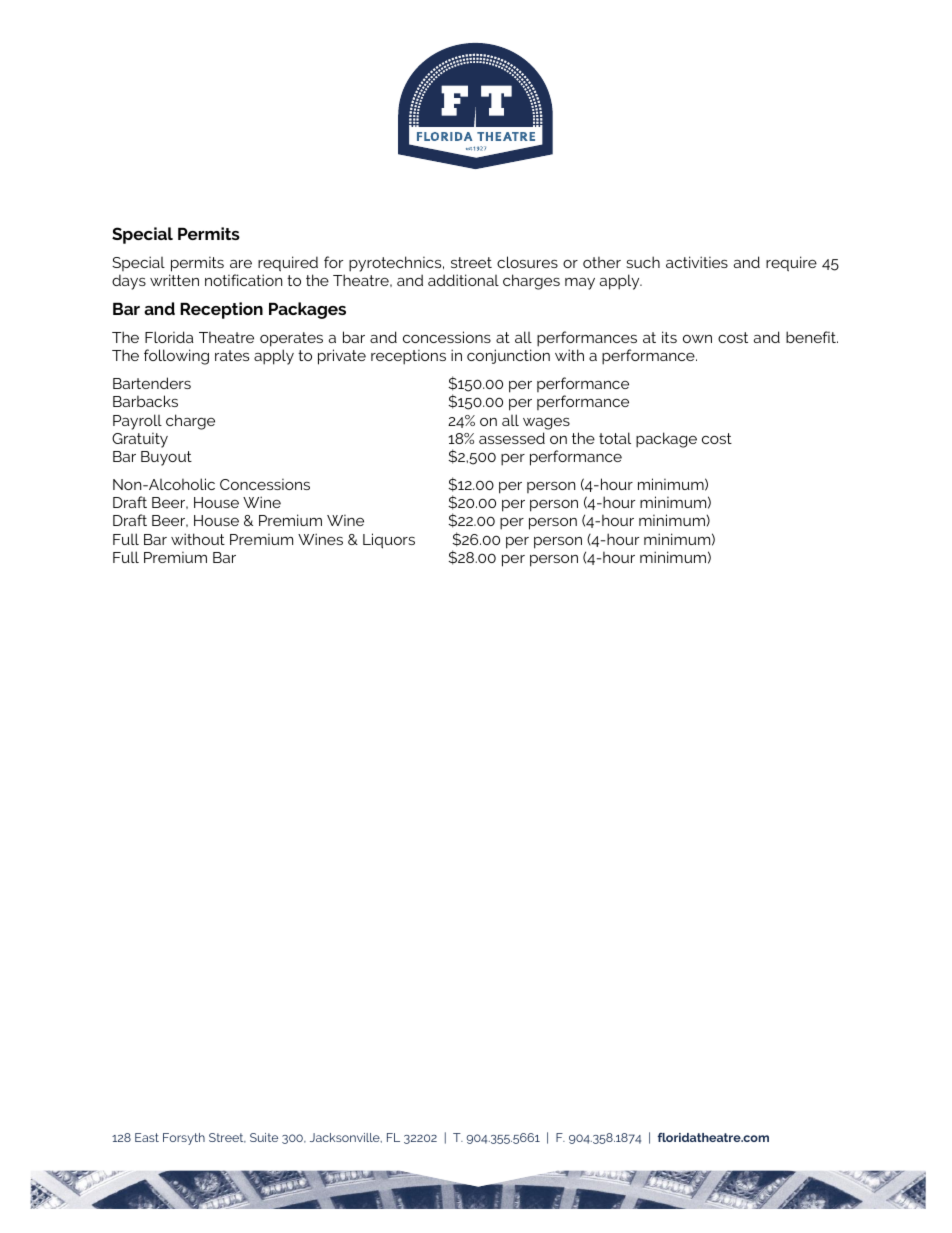  What do you see at coordinates (697, 262) in the image?
I see `activities` at bounding box center [697, 262].
